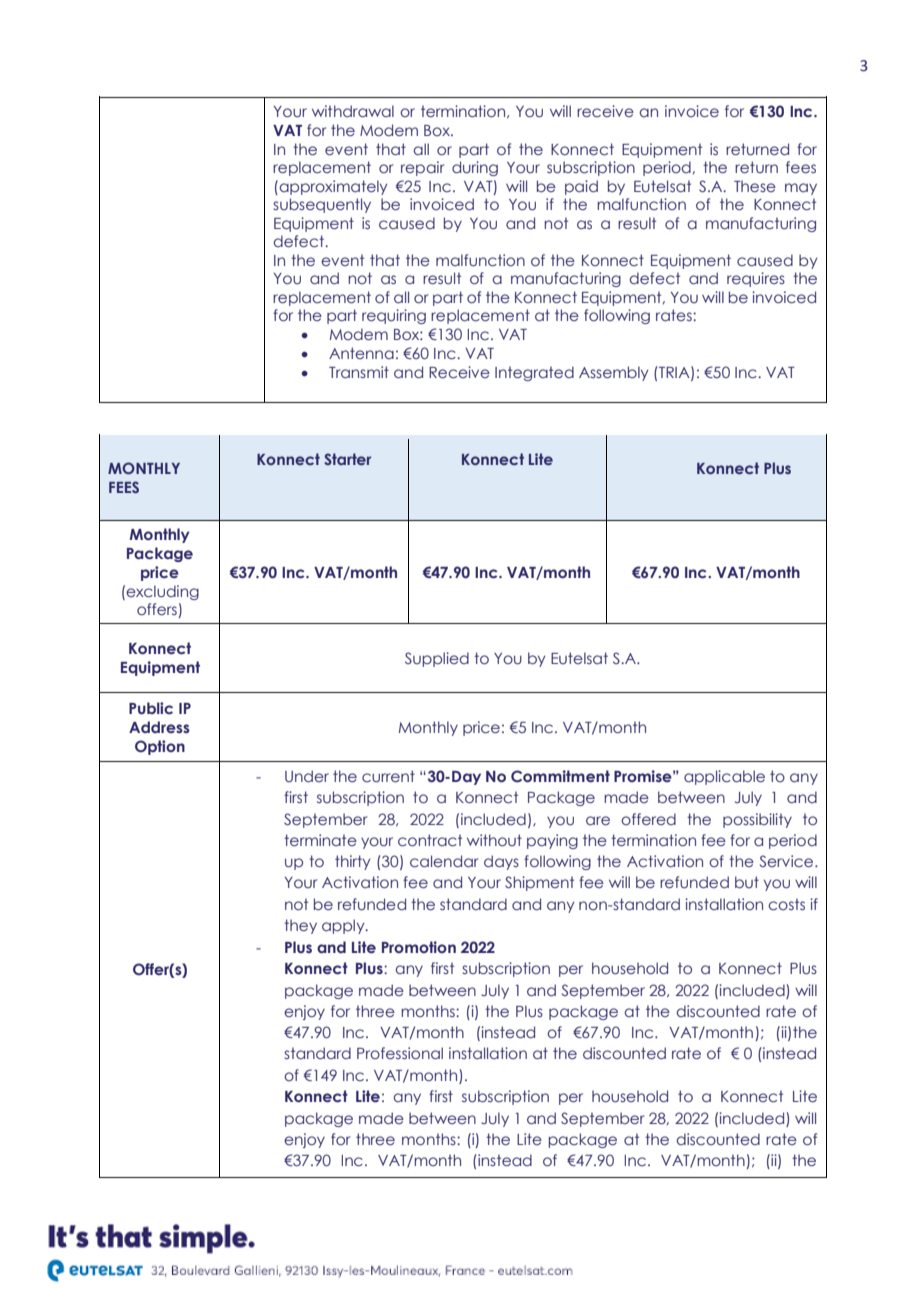 This document has height=1308, width=924. I want to click on approximately, so click(332, 187).
